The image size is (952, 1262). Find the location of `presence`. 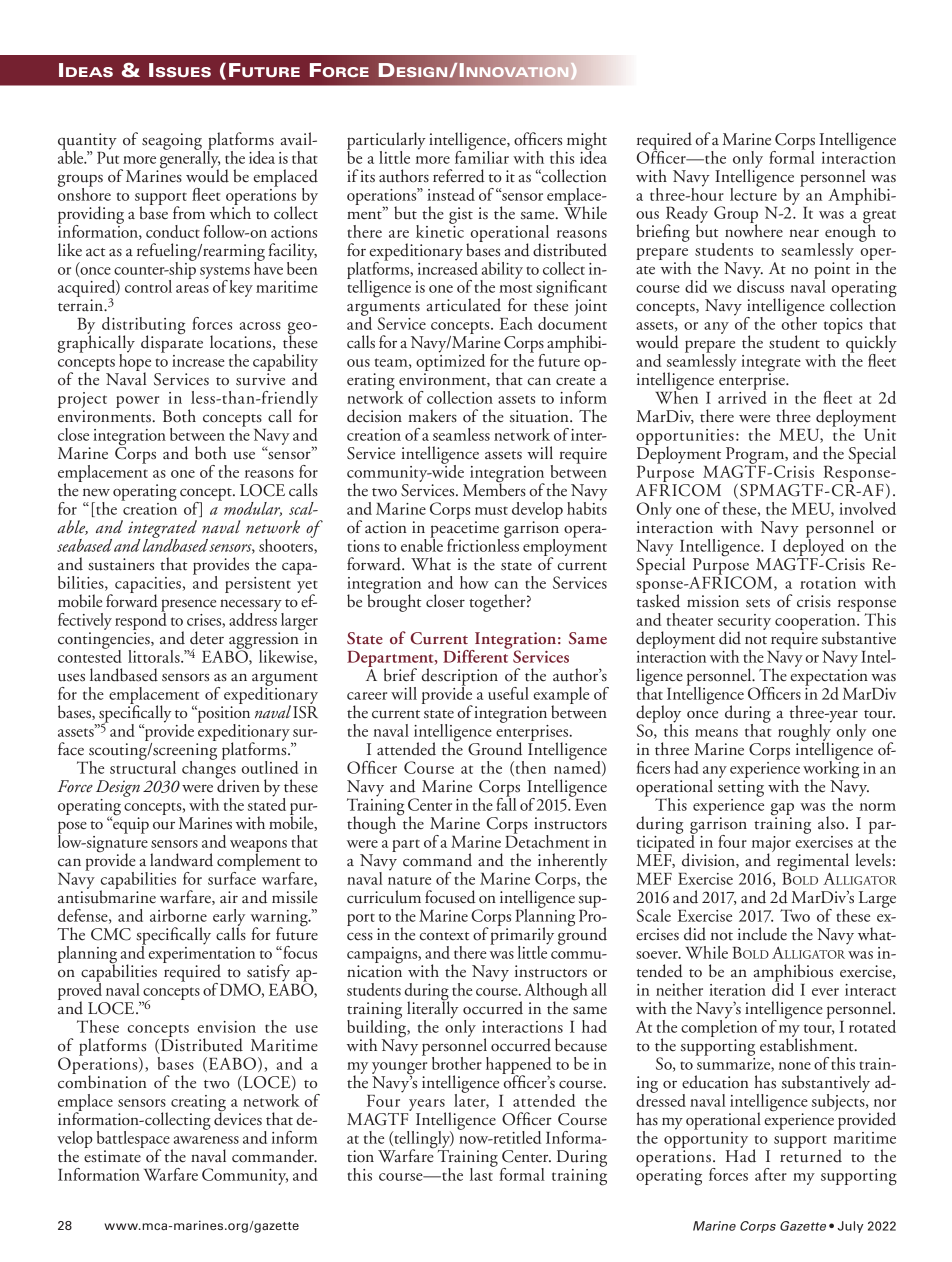

presence is located at coordinates (188, 606).
